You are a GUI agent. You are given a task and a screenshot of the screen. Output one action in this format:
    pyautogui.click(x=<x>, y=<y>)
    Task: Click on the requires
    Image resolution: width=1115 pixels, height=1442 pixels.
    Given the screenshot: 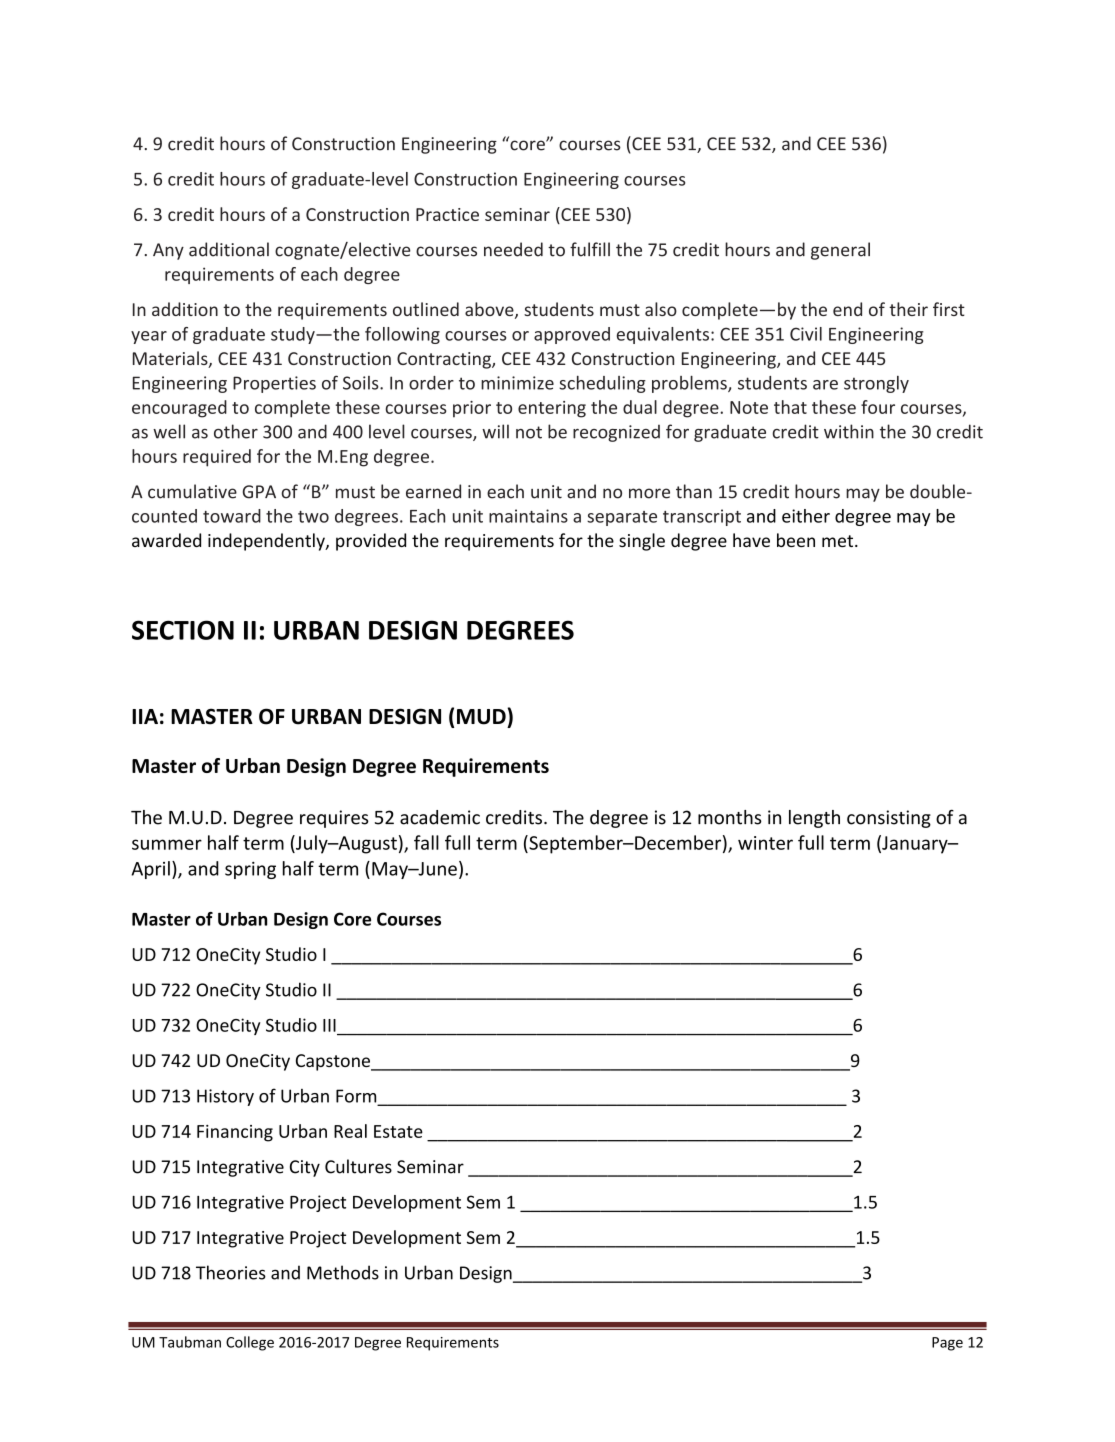 What is the action you would take?
    pyautogui.click(x=334, y=819)
